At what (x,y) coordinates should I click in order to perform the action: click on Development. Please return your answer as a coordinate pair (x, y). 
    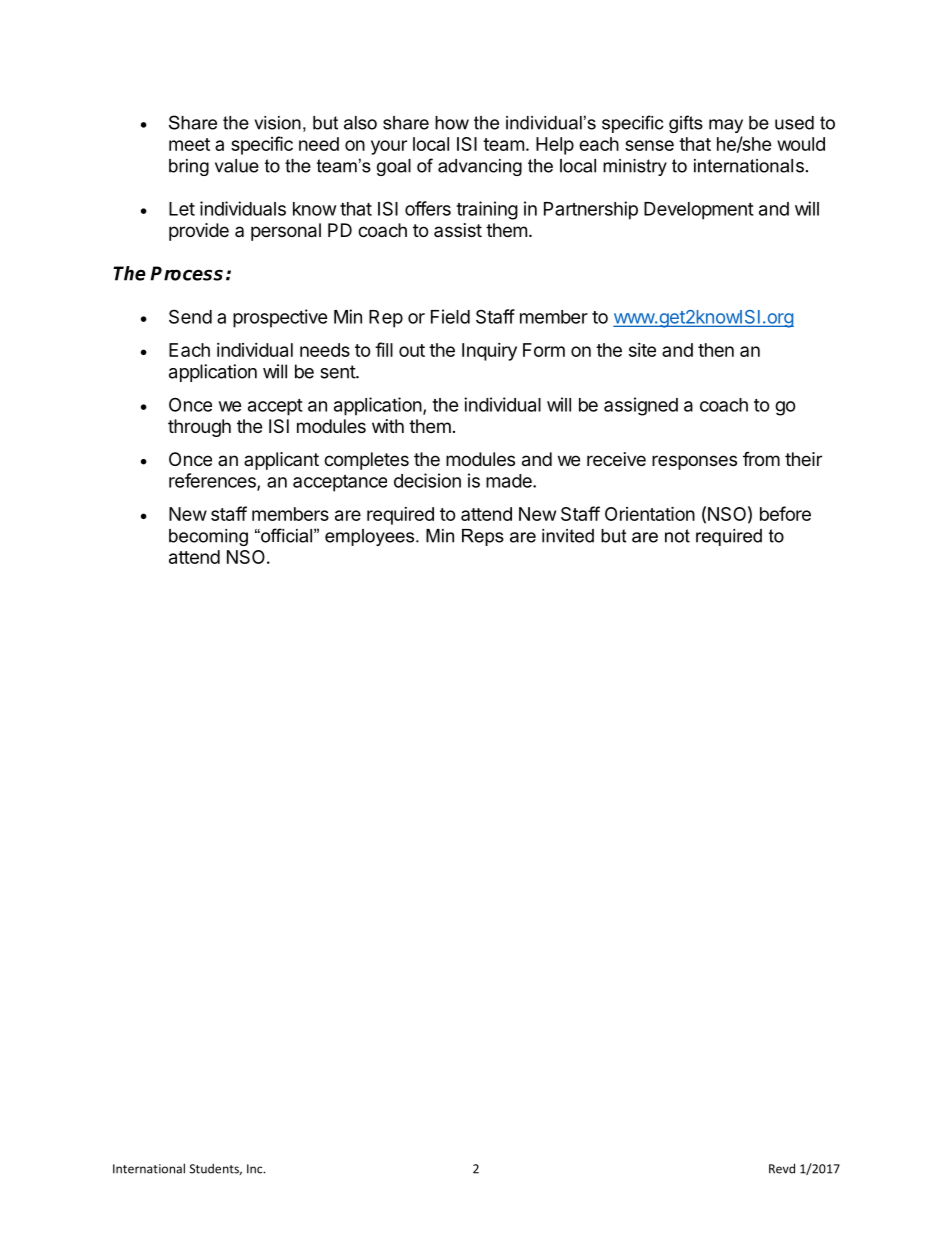
    Looking at the image, I should click on (699, 211).
